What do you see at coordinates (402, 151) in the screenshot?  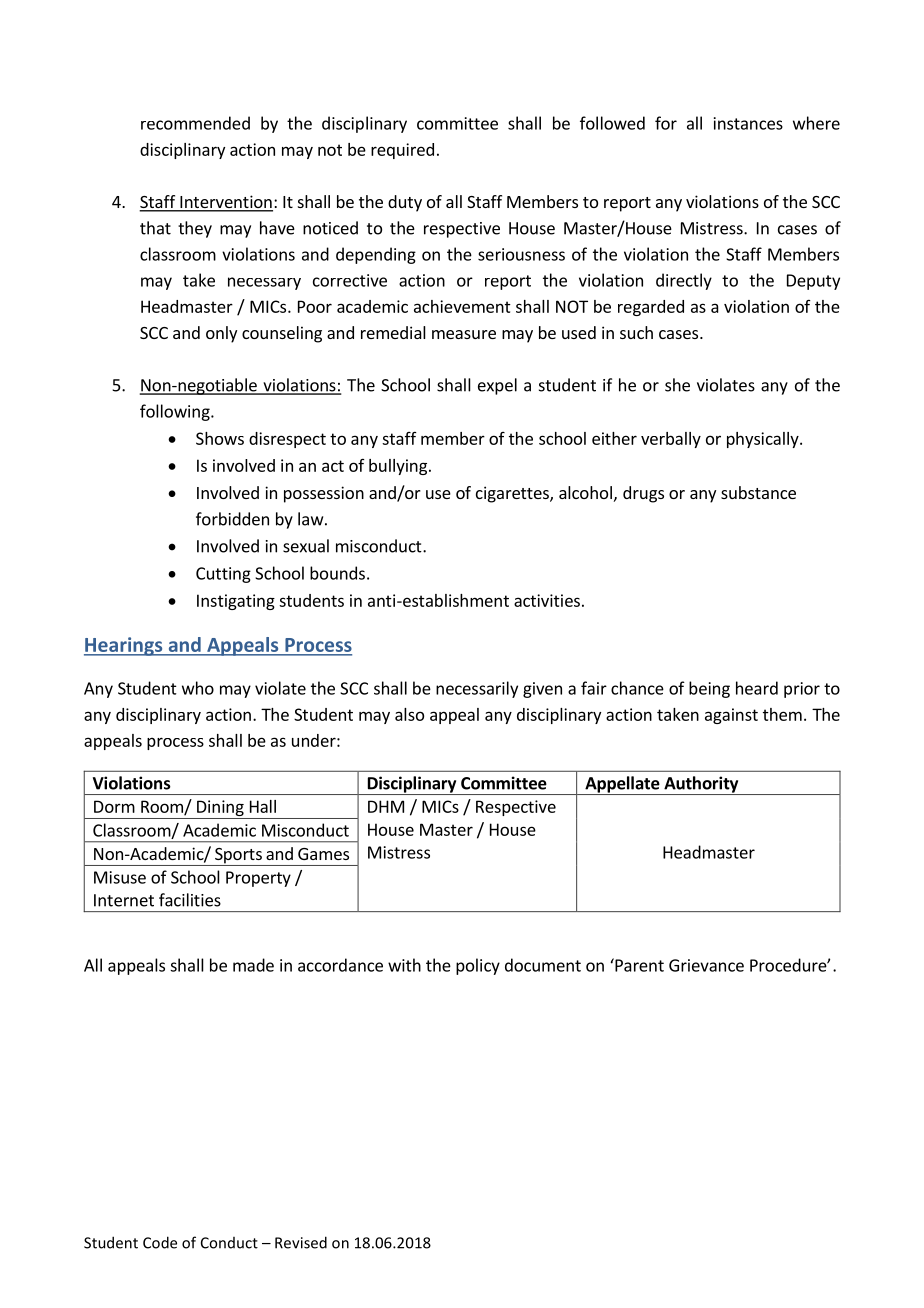 I see `required` at bounding box center [402, 151].
